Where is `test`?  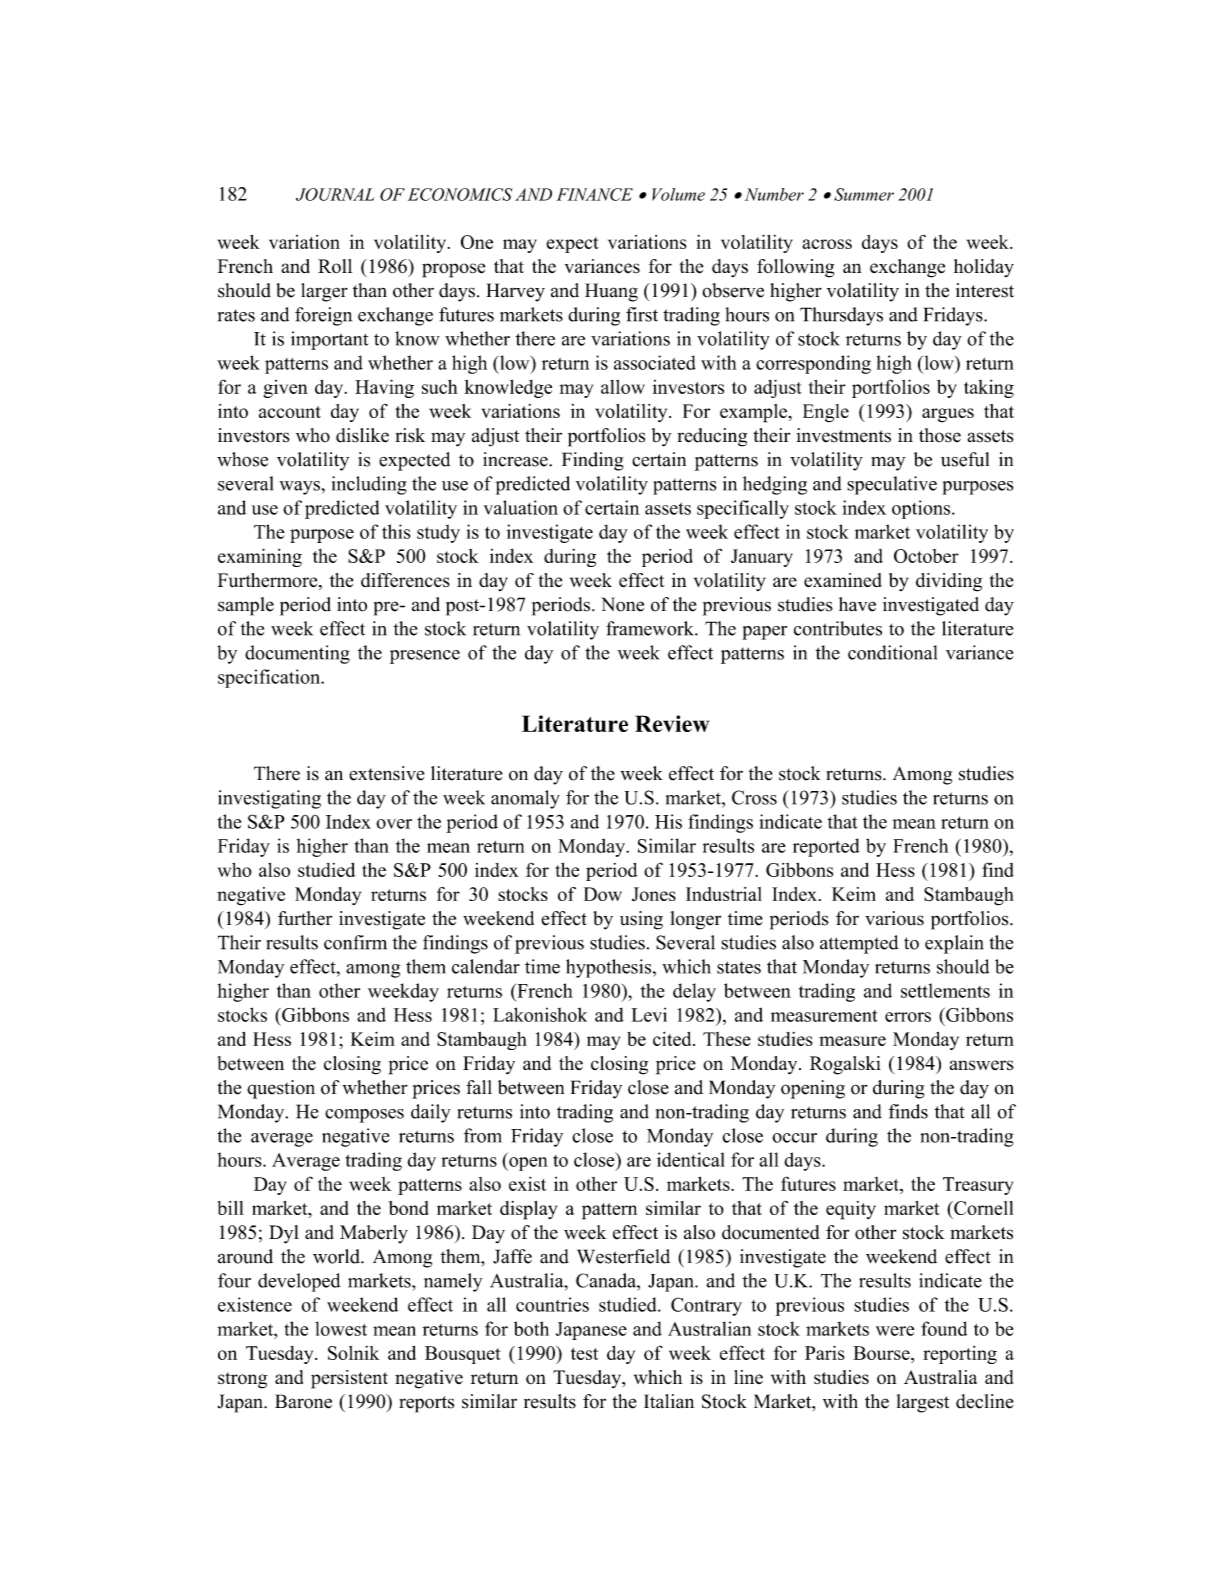
test is located at coordinates (584, 1354).
